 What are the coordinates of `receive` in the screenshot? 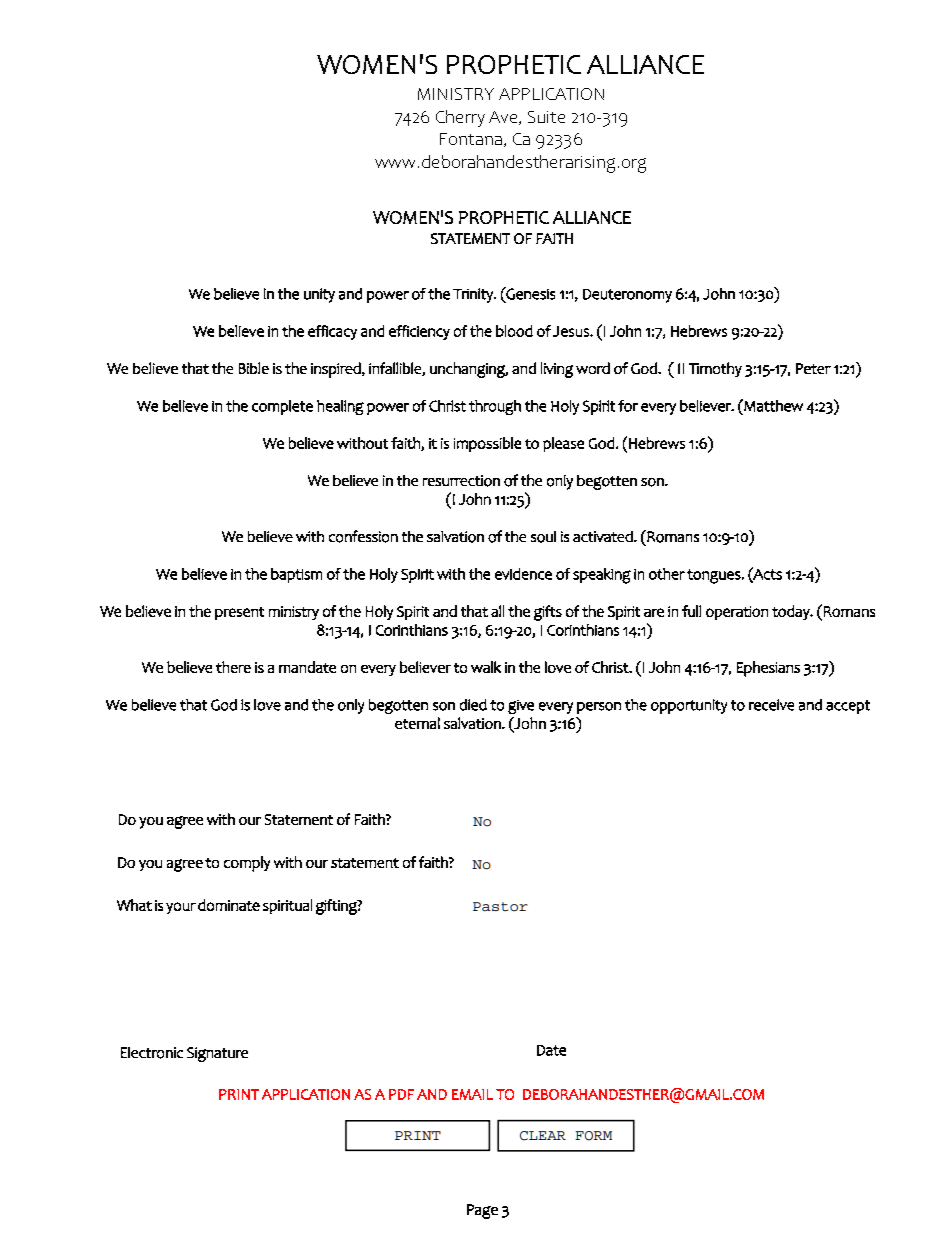 It's located at (771, 705).
